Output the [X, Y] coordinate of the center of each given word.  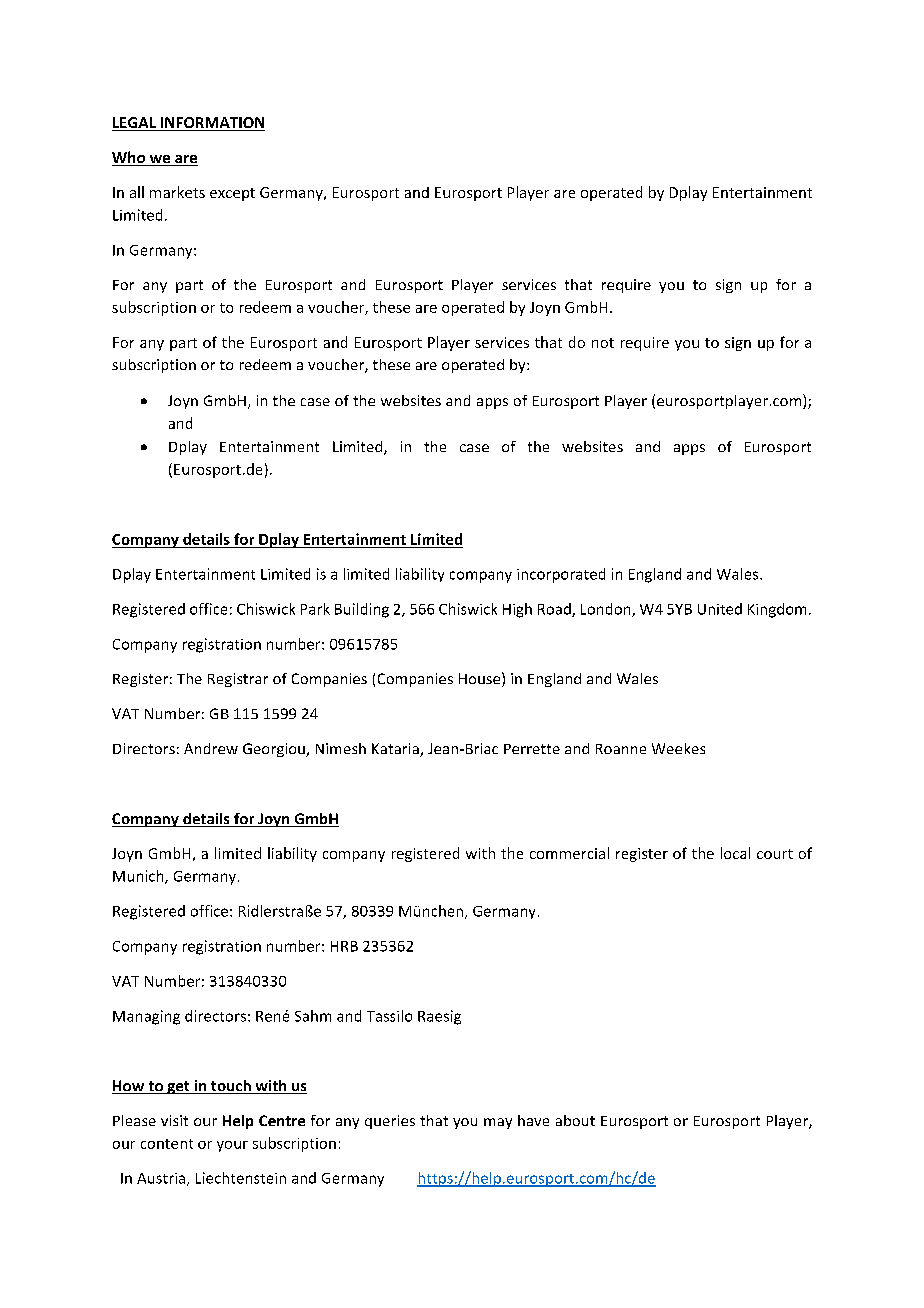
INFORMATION [211, 124]
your [232, 1146]
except [232, 194]
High [517, 610]
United [720, 609]
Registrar [238, 680]
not [603, 343]
